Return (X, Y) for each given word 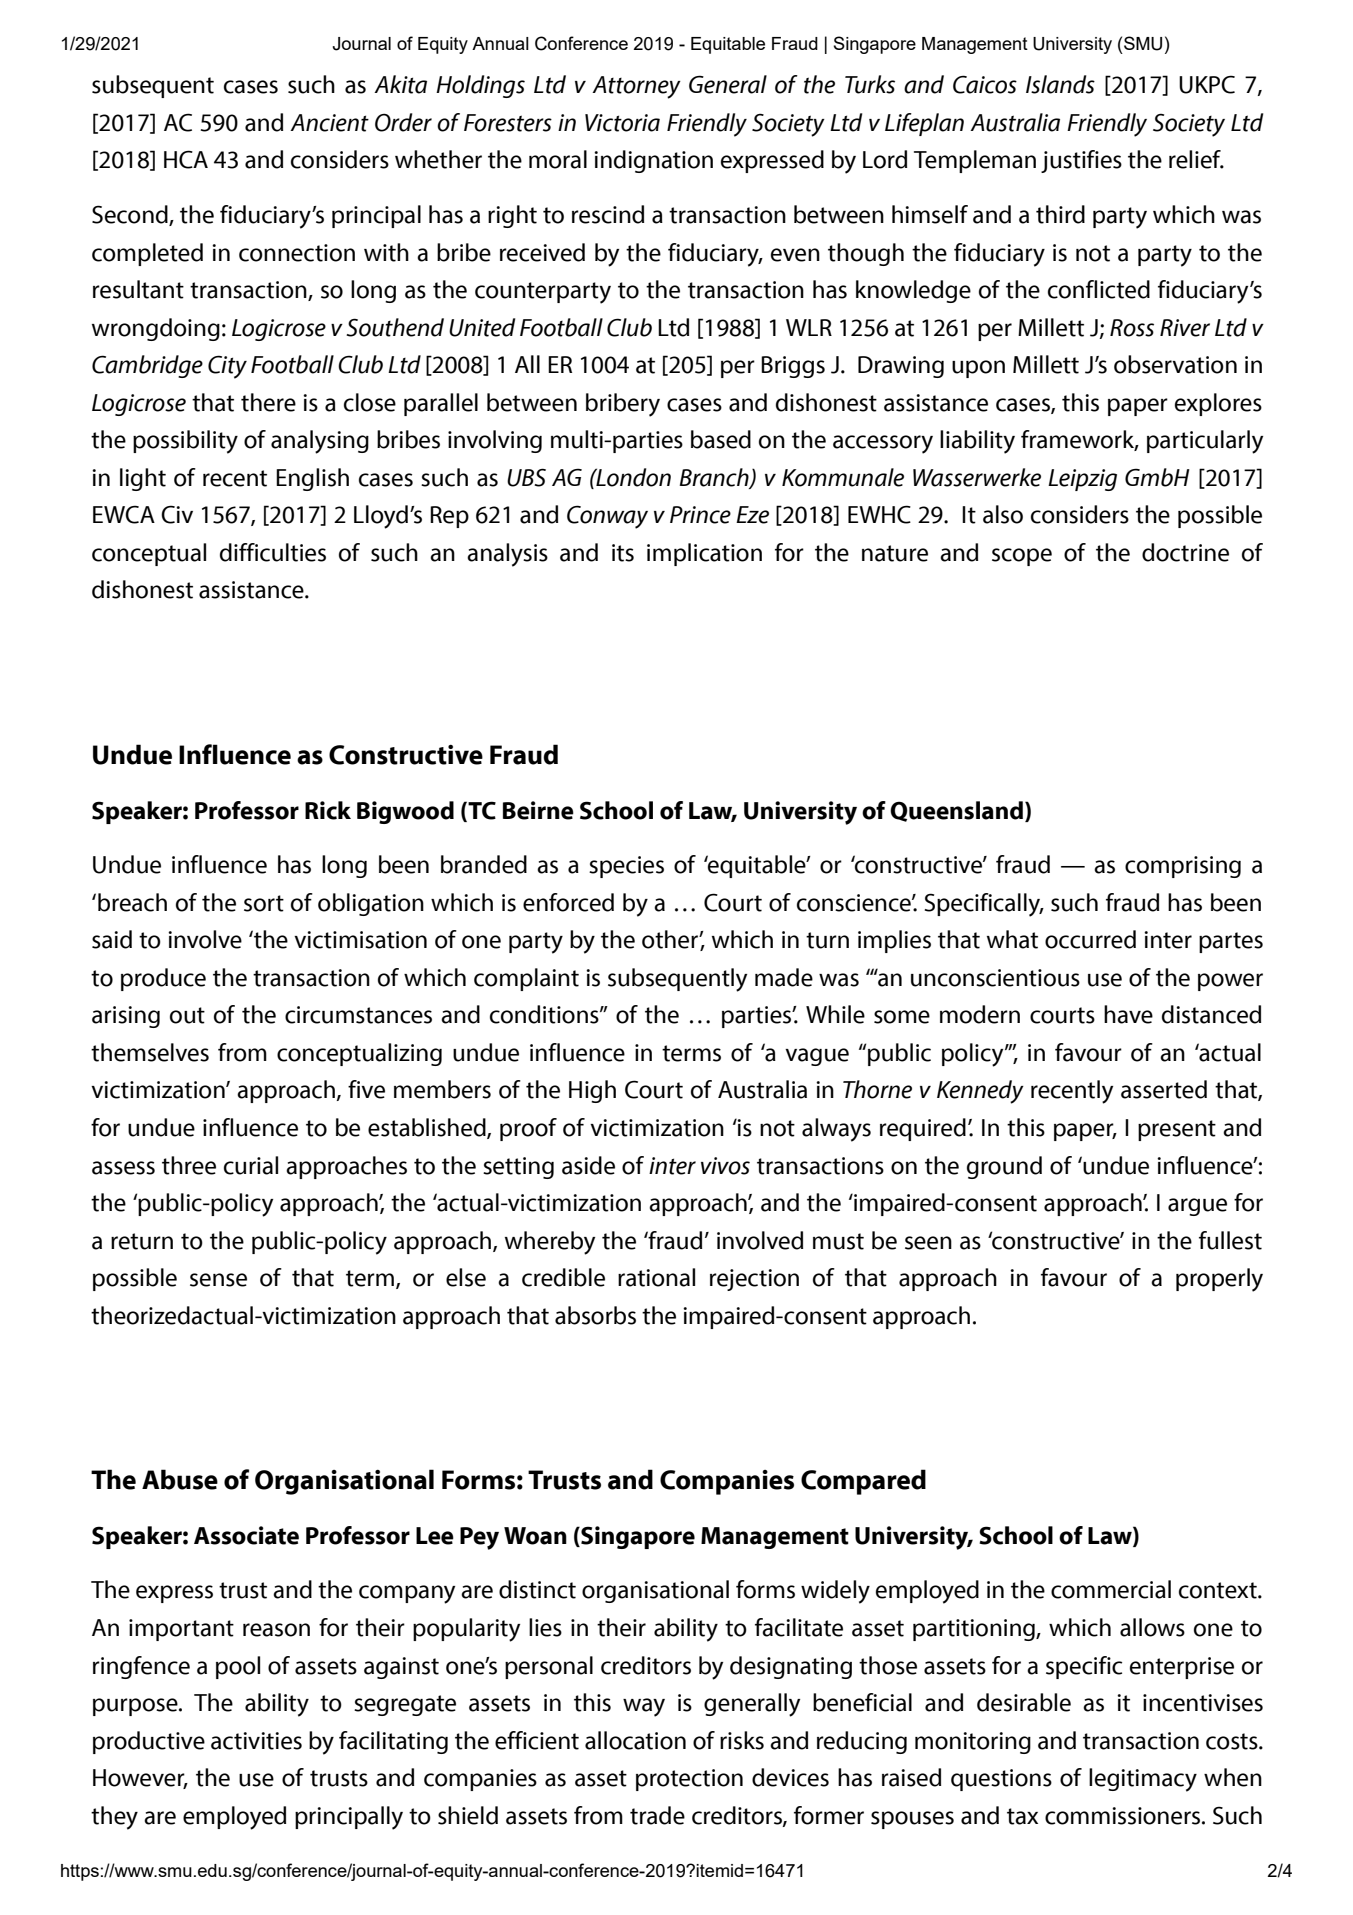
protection (689, 1780)
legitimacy (1143, 1780)
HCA (186, 159)
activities (256, 1741)
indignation (653, 161)
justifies (1081, 161)
